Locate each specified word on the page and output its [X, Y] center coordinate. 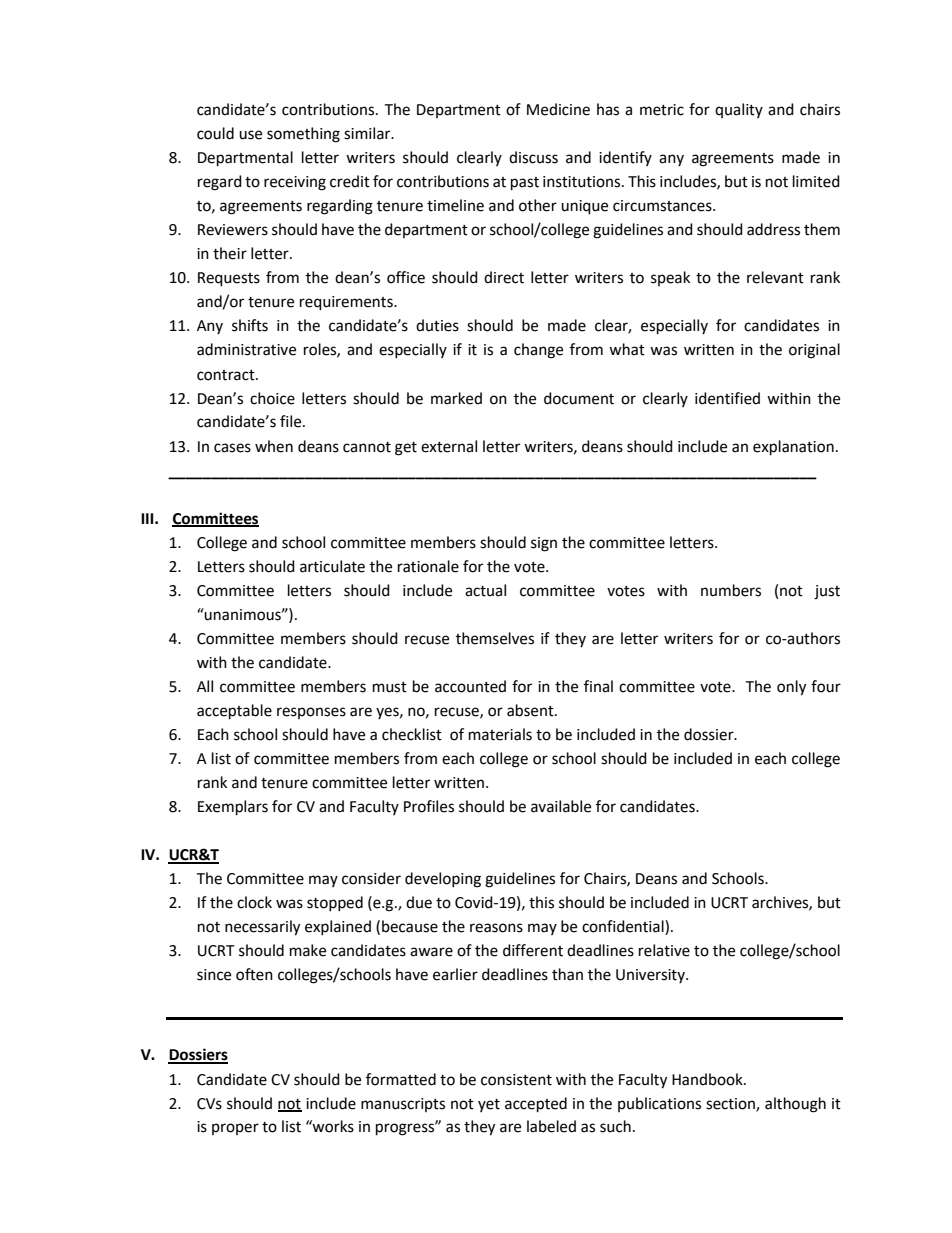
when [274, 446]
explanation [793, 448]
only [791, 688]
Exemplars [233, 808]
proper [235, 1129]
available [561, 806]
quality [739, 110]
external [449, 446]
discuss [533, 157]
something [303, 135]
